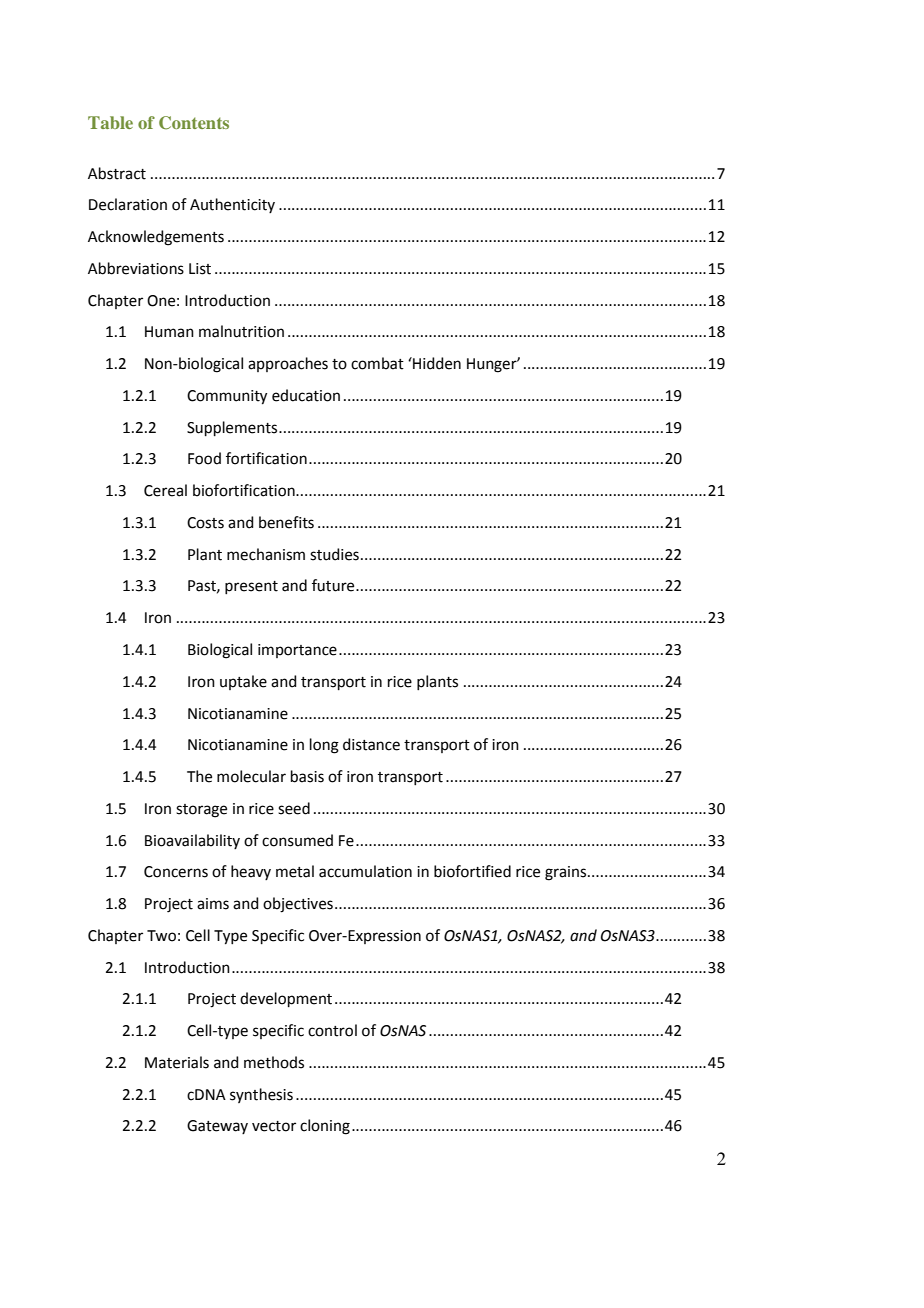  Describe the element at coordinates (232, 205) in the page. I see `Authenticity` at that location.
